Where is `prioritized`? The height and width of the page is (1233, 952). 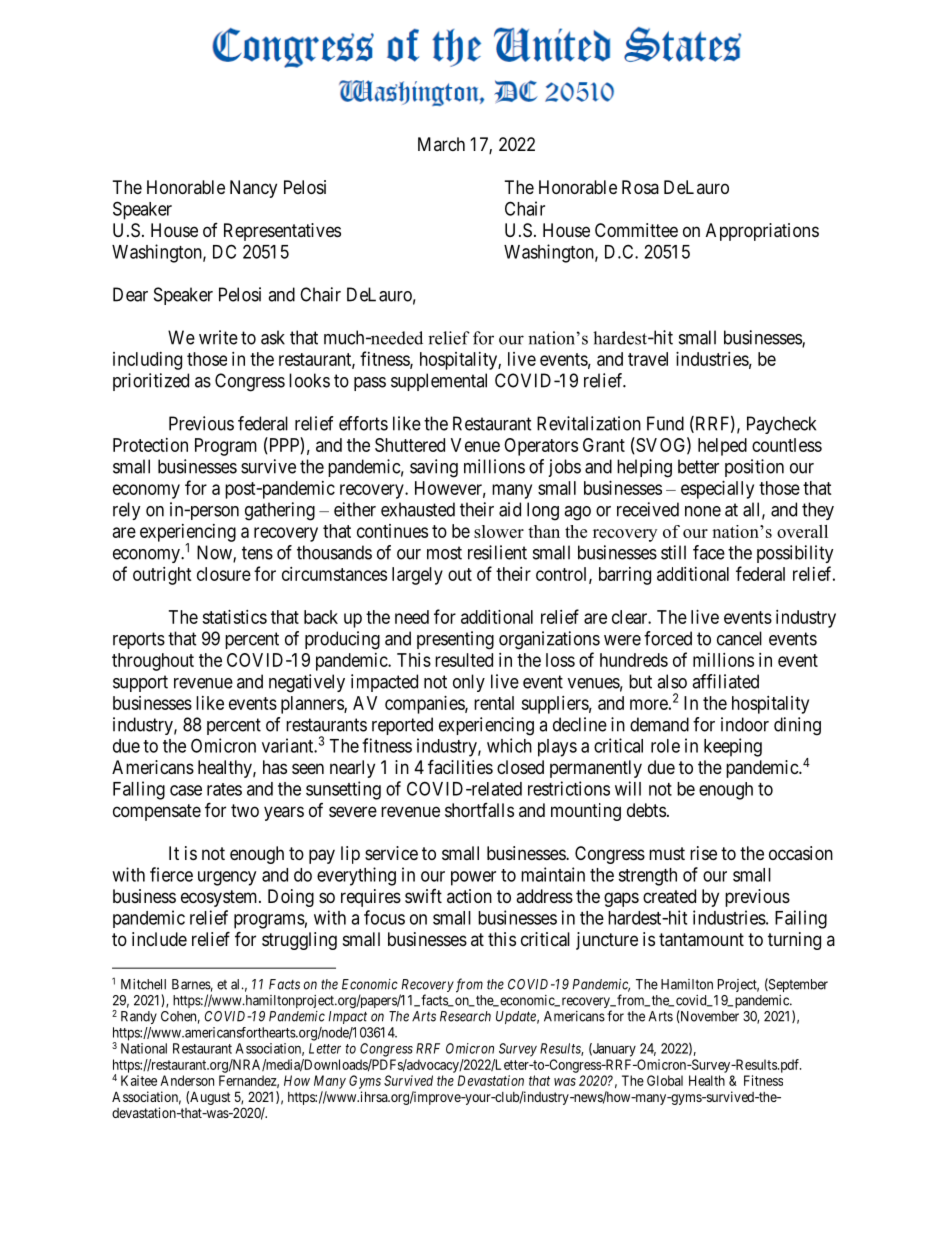
prioritized is located at coordinates (151, 382).
